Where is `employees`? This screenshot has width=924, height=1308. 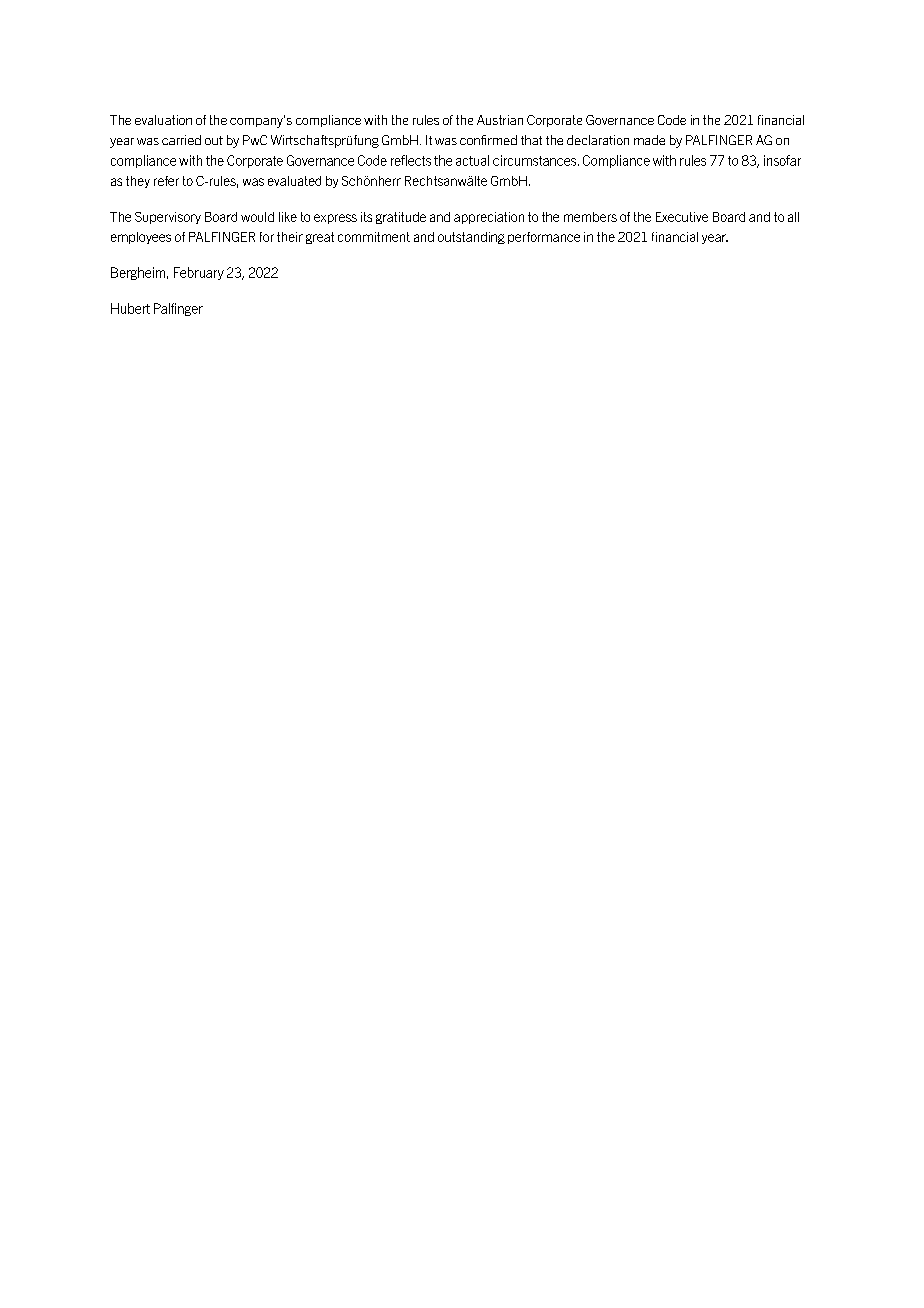 employees is located at coordinates (141, 238).
